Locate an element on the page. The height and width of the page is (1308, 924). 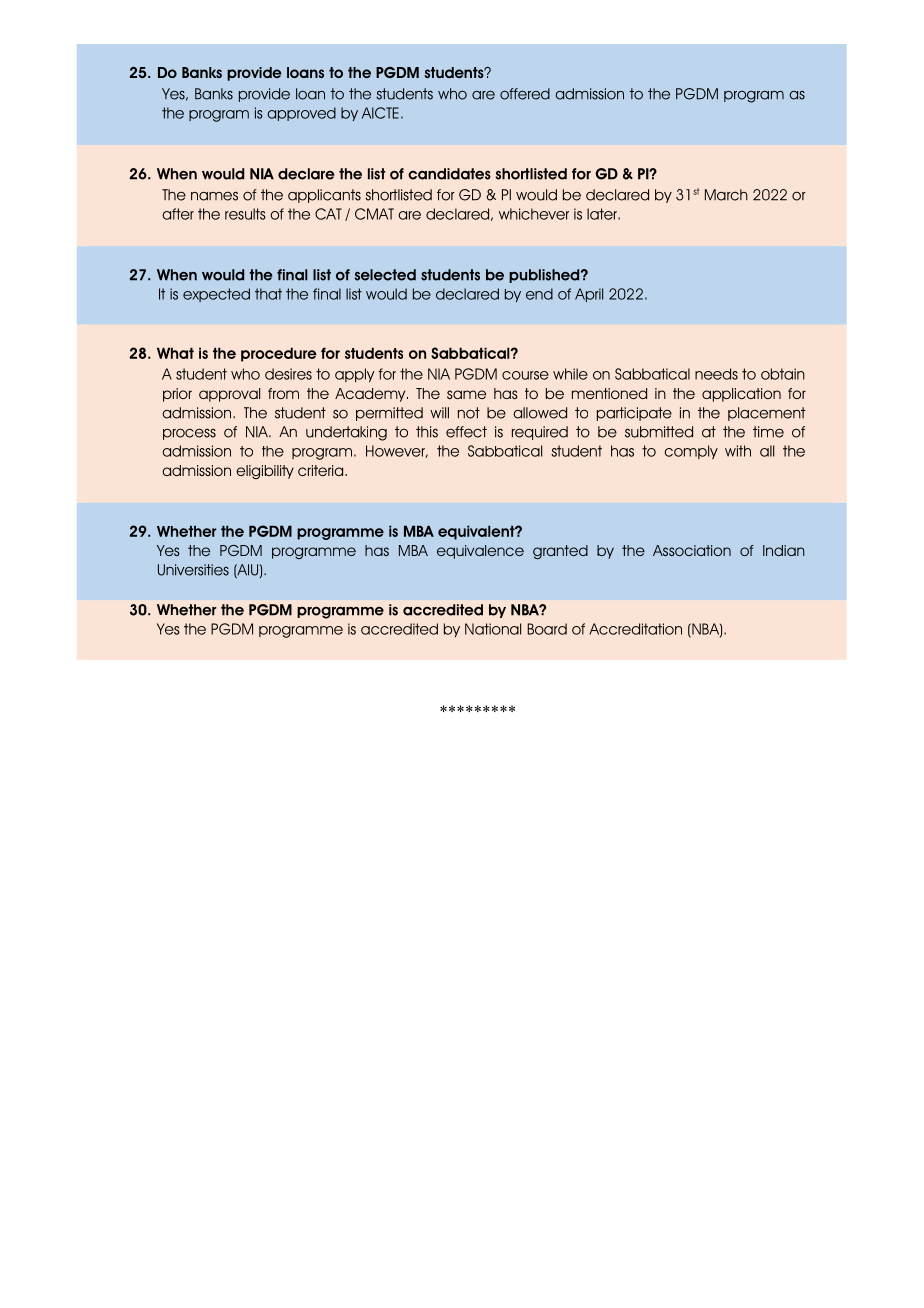
April is located at coordinates (589, 295).
